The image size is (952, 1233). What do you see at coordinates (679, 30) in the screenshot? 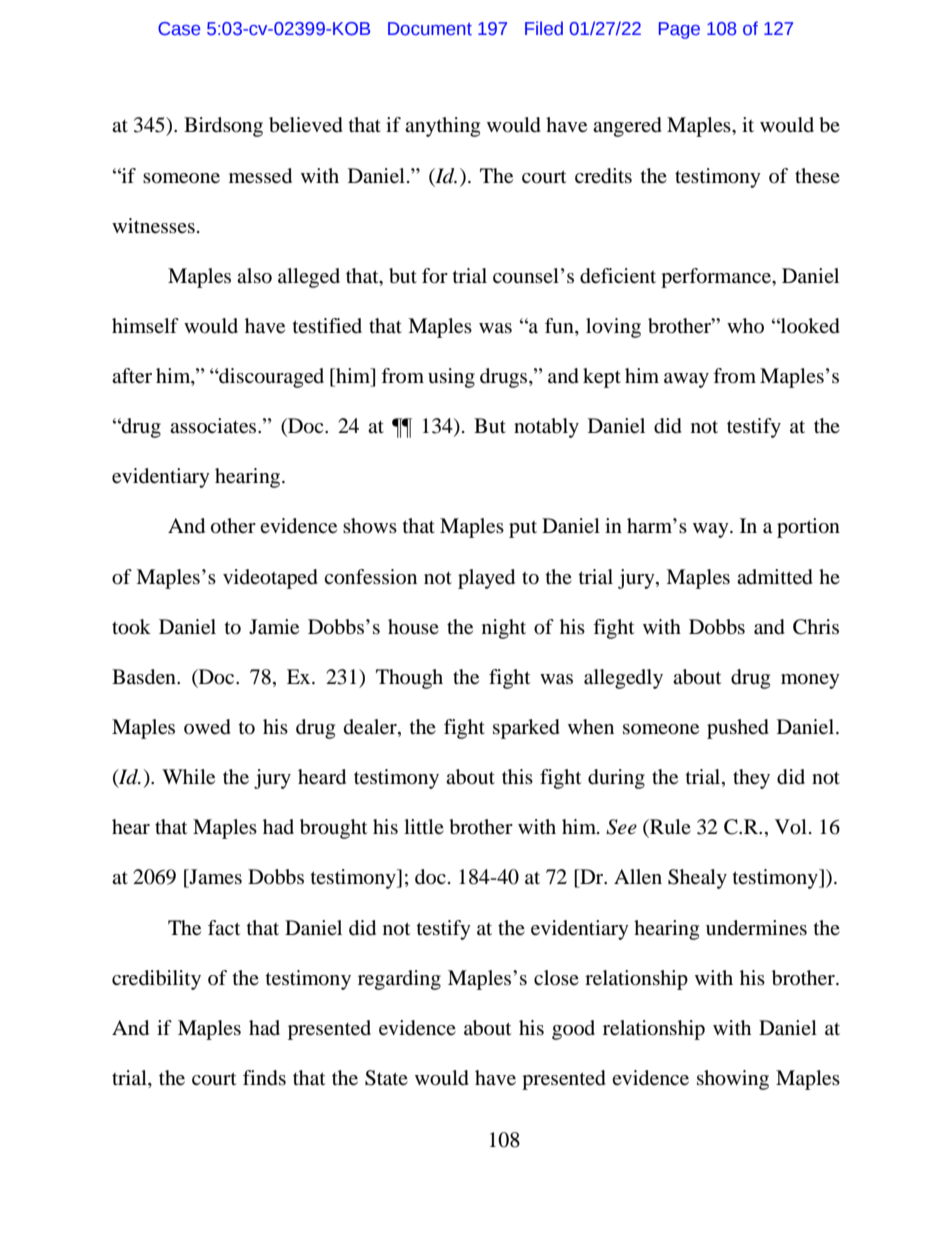
I see `Page` at bounding box center [679, 30].
